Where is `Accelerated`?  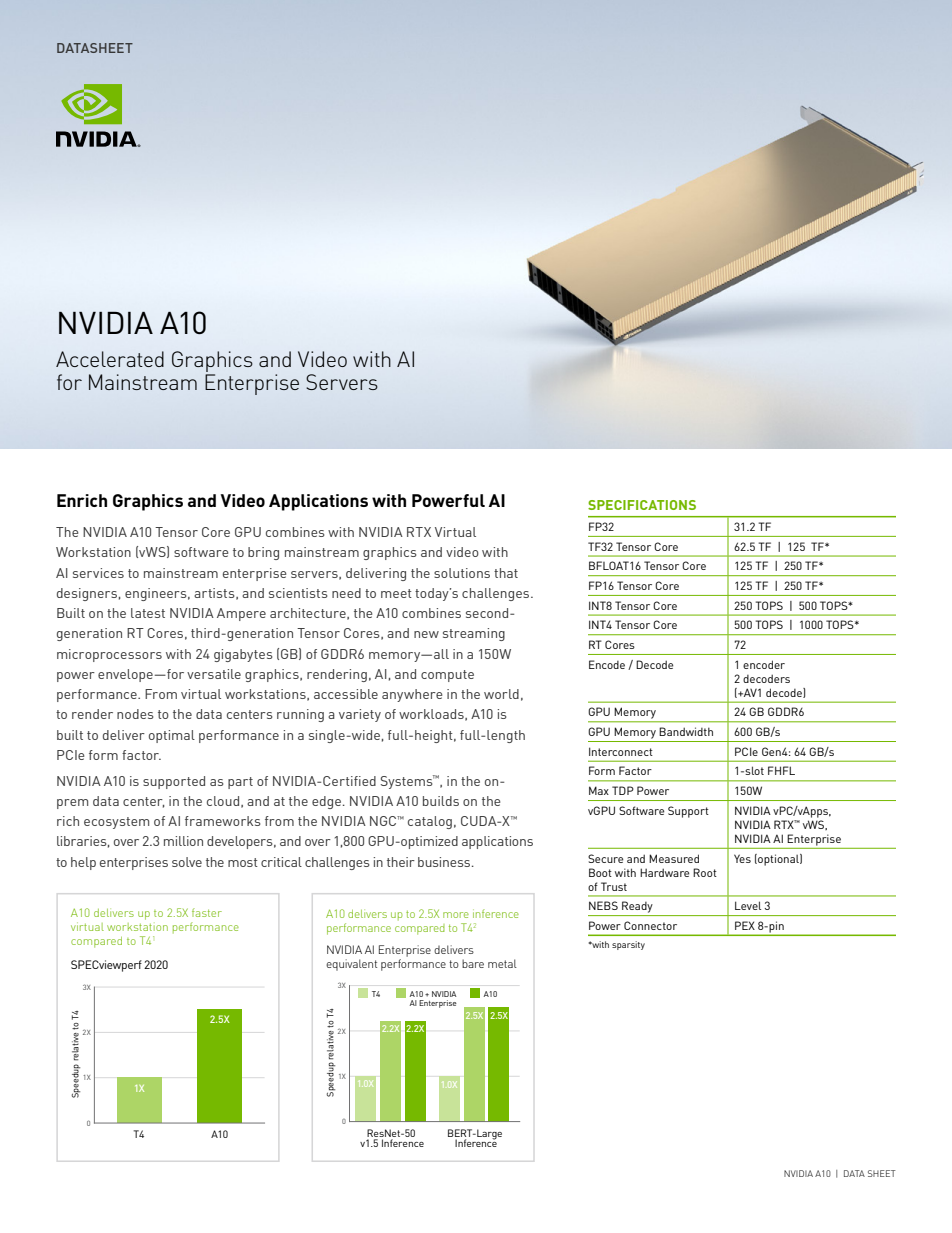
Accelerated is located at coordinates (110, 359).
